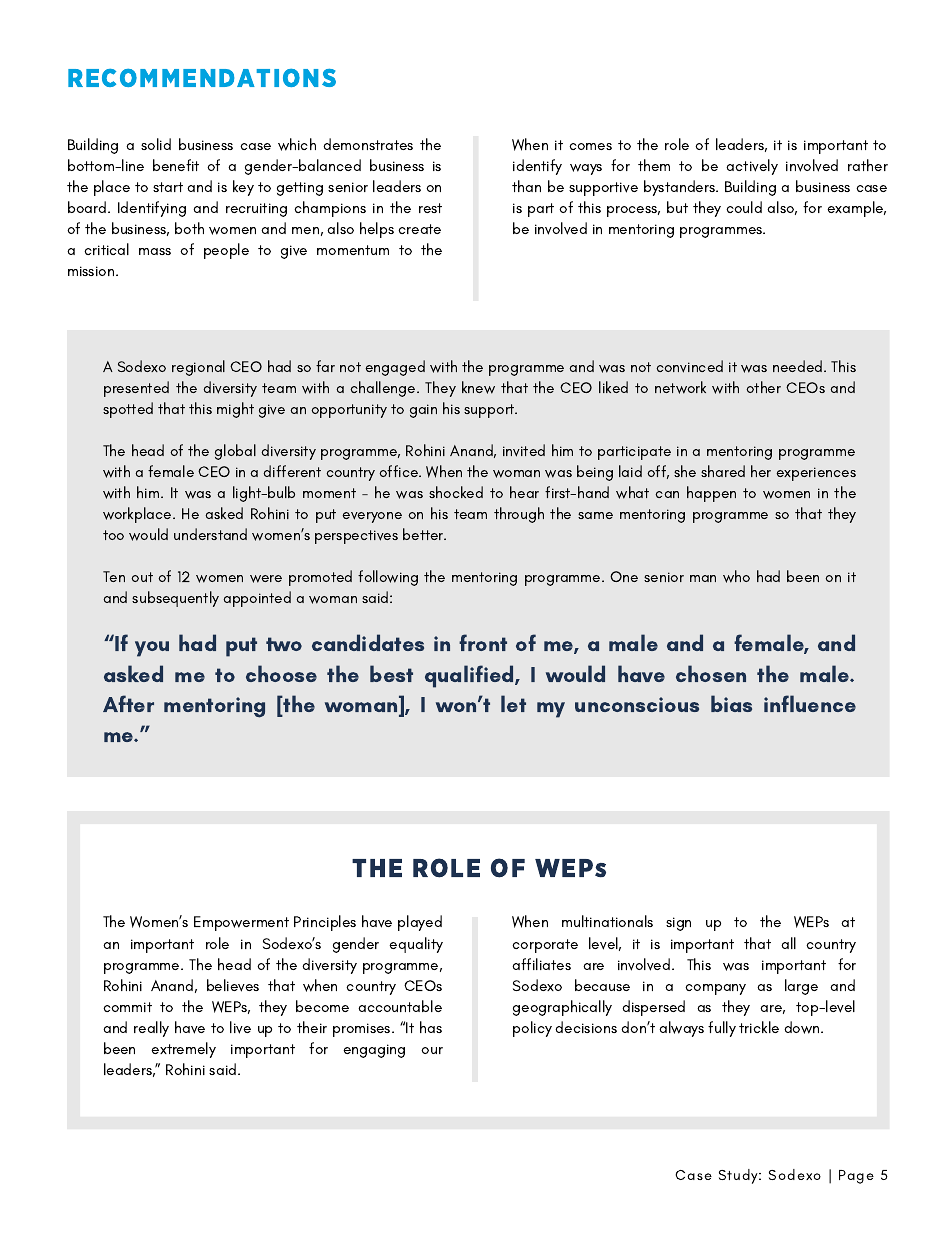  I want to click on RECOMMENDATIONS, so click(202, 78).
